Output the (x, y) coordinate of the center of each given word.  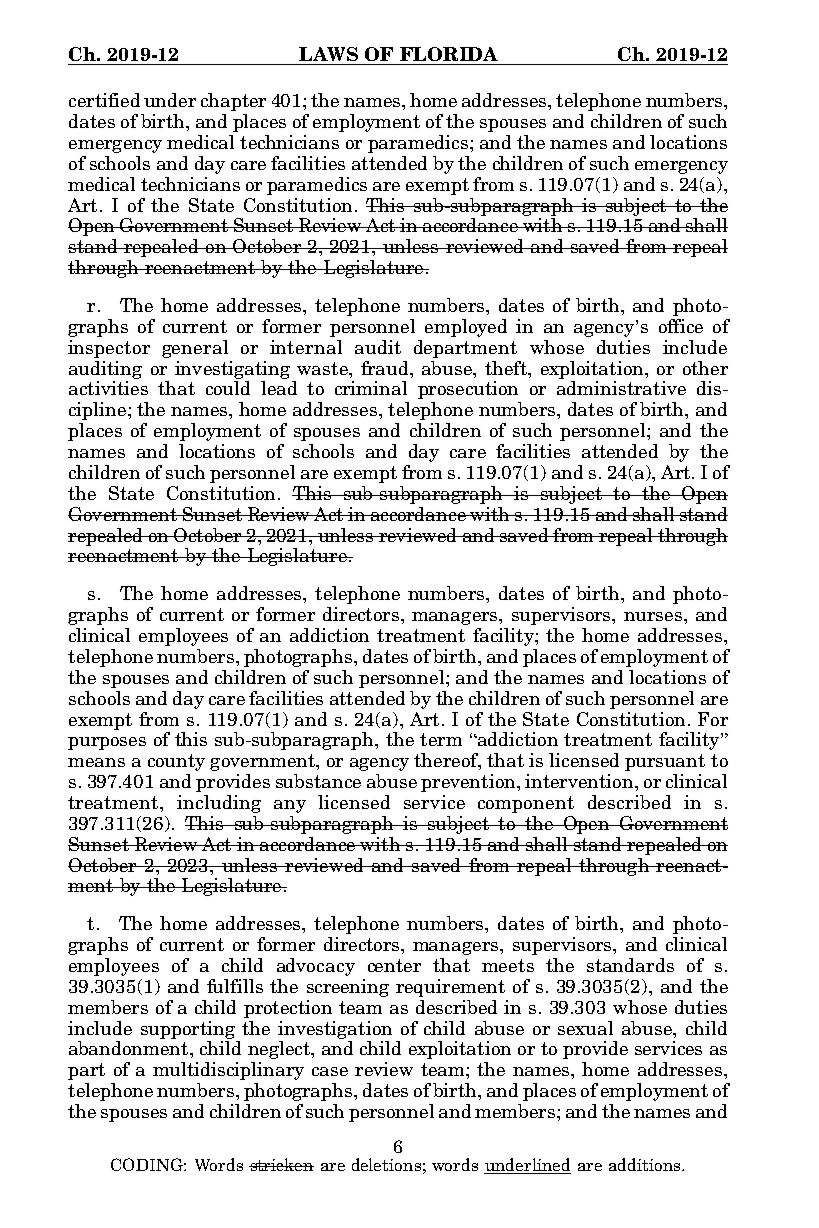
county (176, 762)
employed (466, 328)
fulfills (235, 986)
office (681, 326)
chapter (233, 102)
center (394, 965)
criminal (371, 388)
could (228, 388)
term (441, 739)
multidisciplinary (228, 1071)
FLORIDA (449, 54)
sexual (585, 1028)
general (195, 349)
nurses (653, 616)
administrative (621, 388)
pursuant (665, 762)
